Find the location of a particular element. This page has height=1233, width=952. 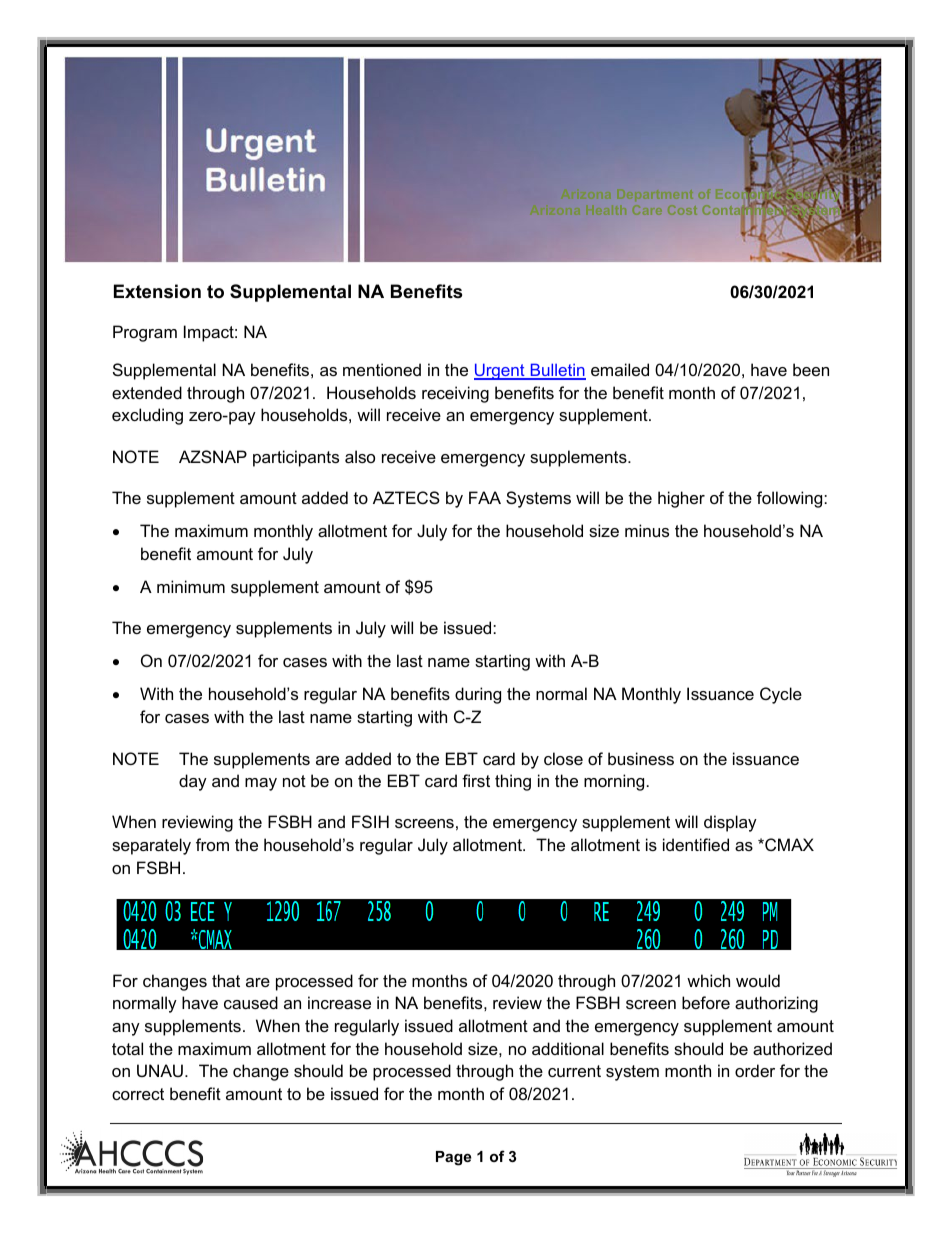

Page is located at coordinates (453, 1158).
